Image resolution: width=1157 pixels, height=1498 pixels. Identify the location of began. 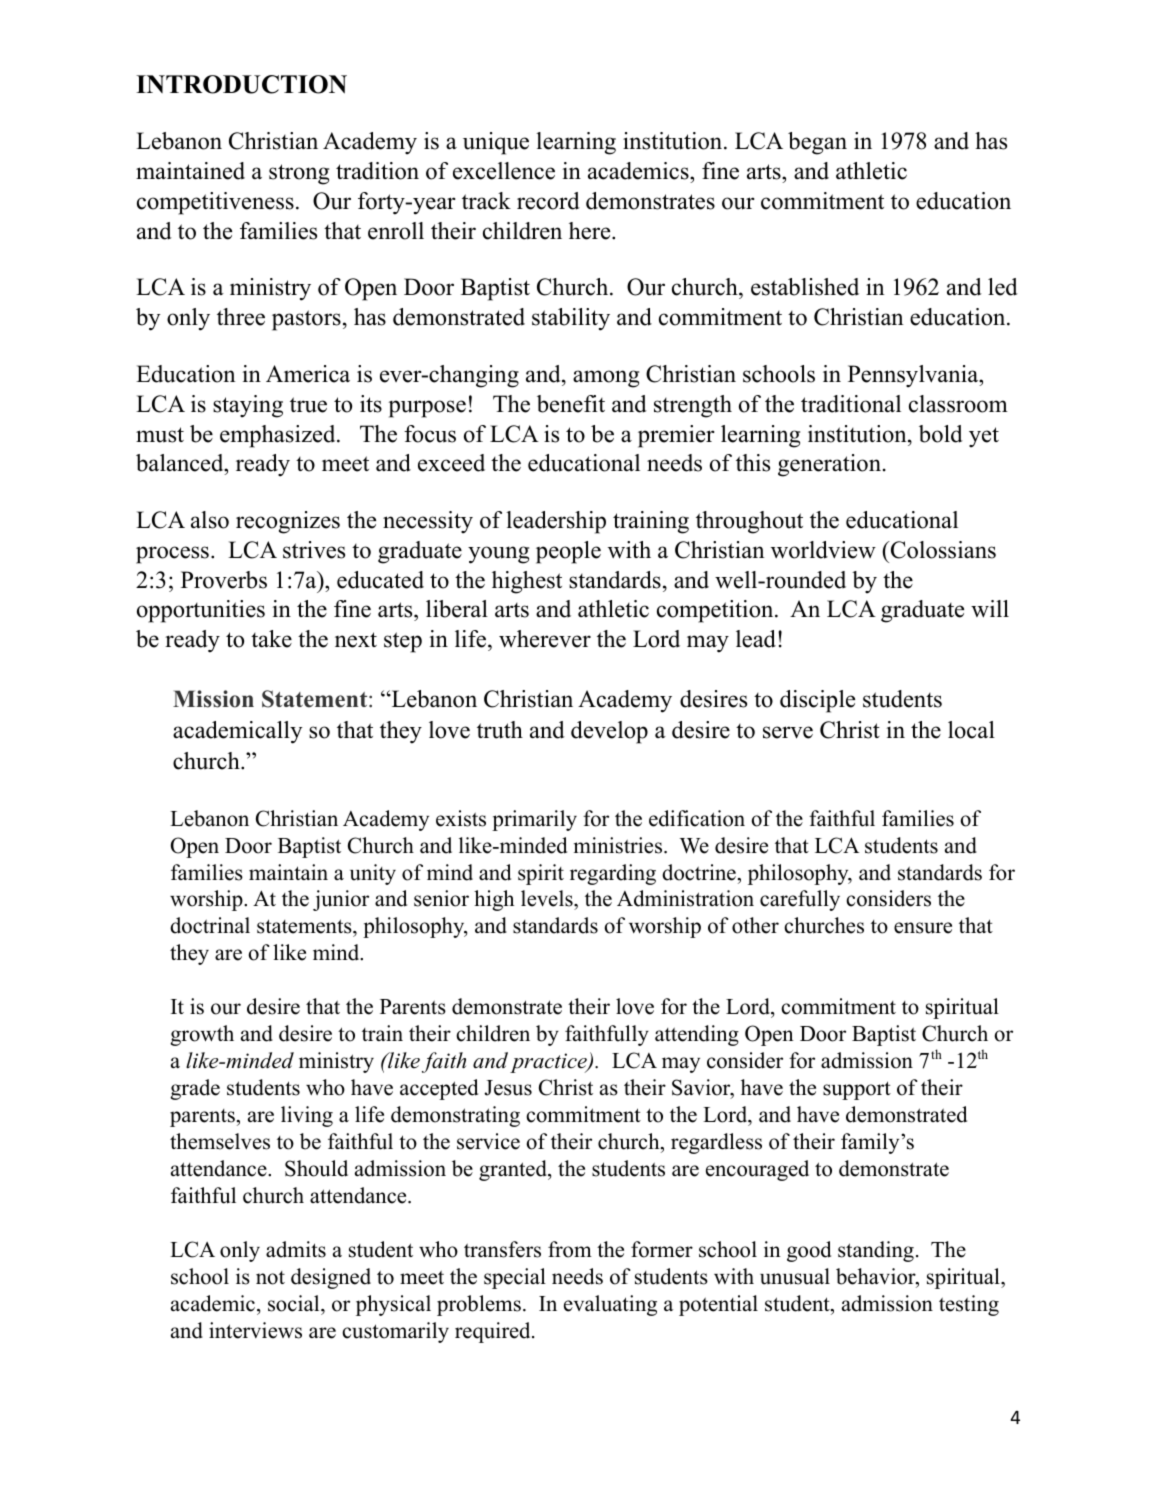
(817, 143).
